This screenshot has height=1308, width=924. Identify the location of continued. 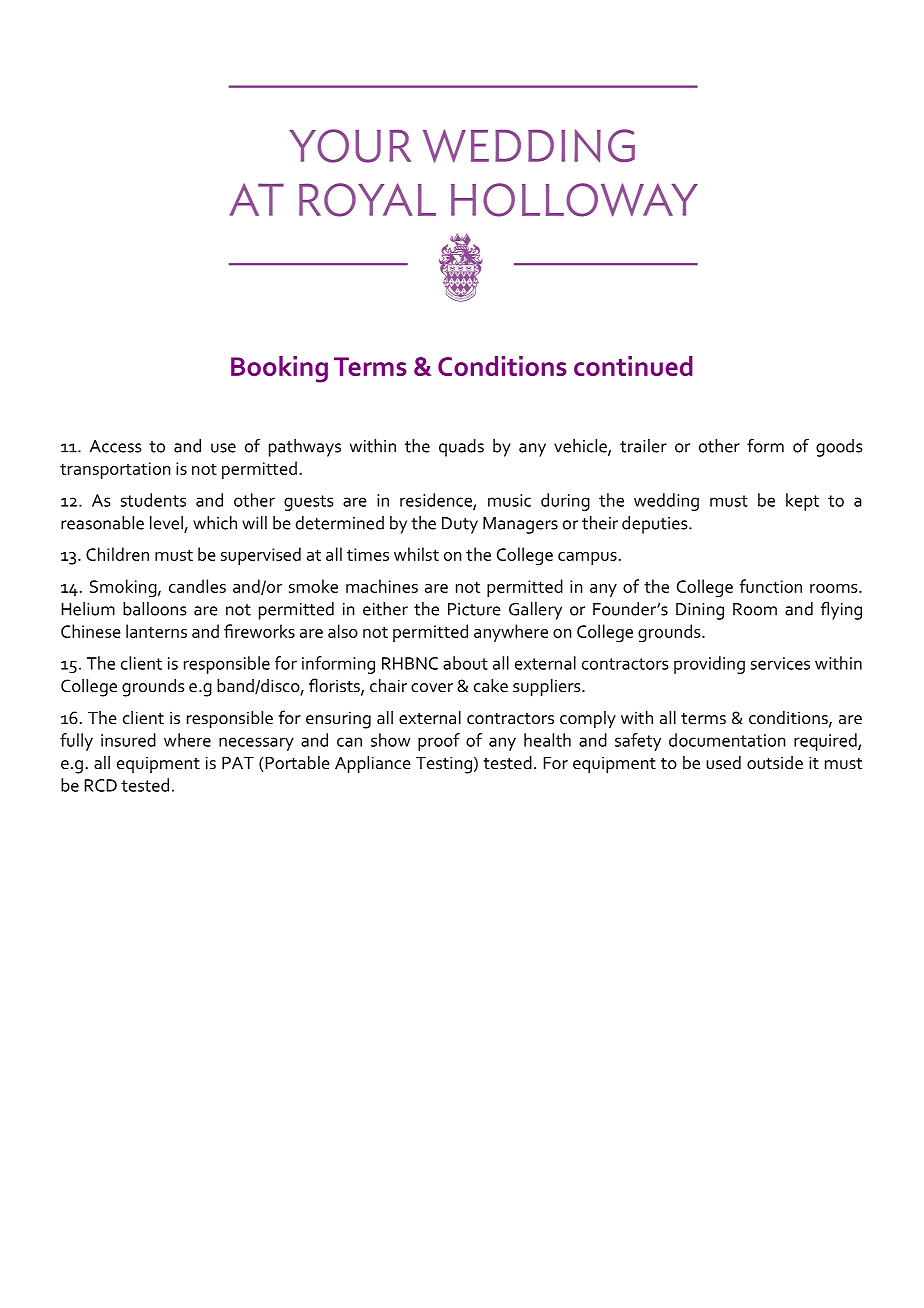
(633, 366).
